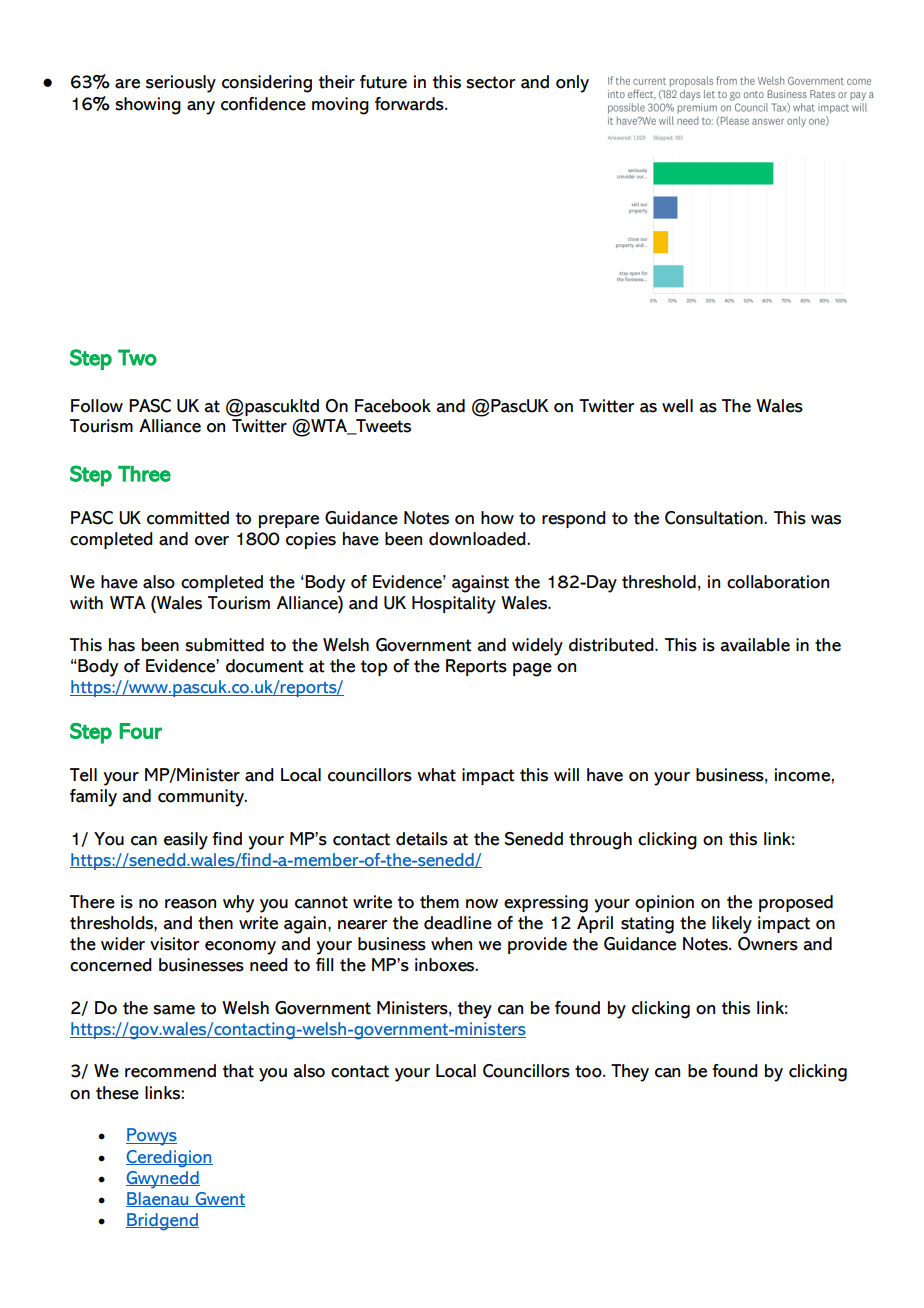 This image has width=924, height=1308. What do you see at coordinates (732, 925) in the image?
I see `likely` at bounding box center [732, 925].
